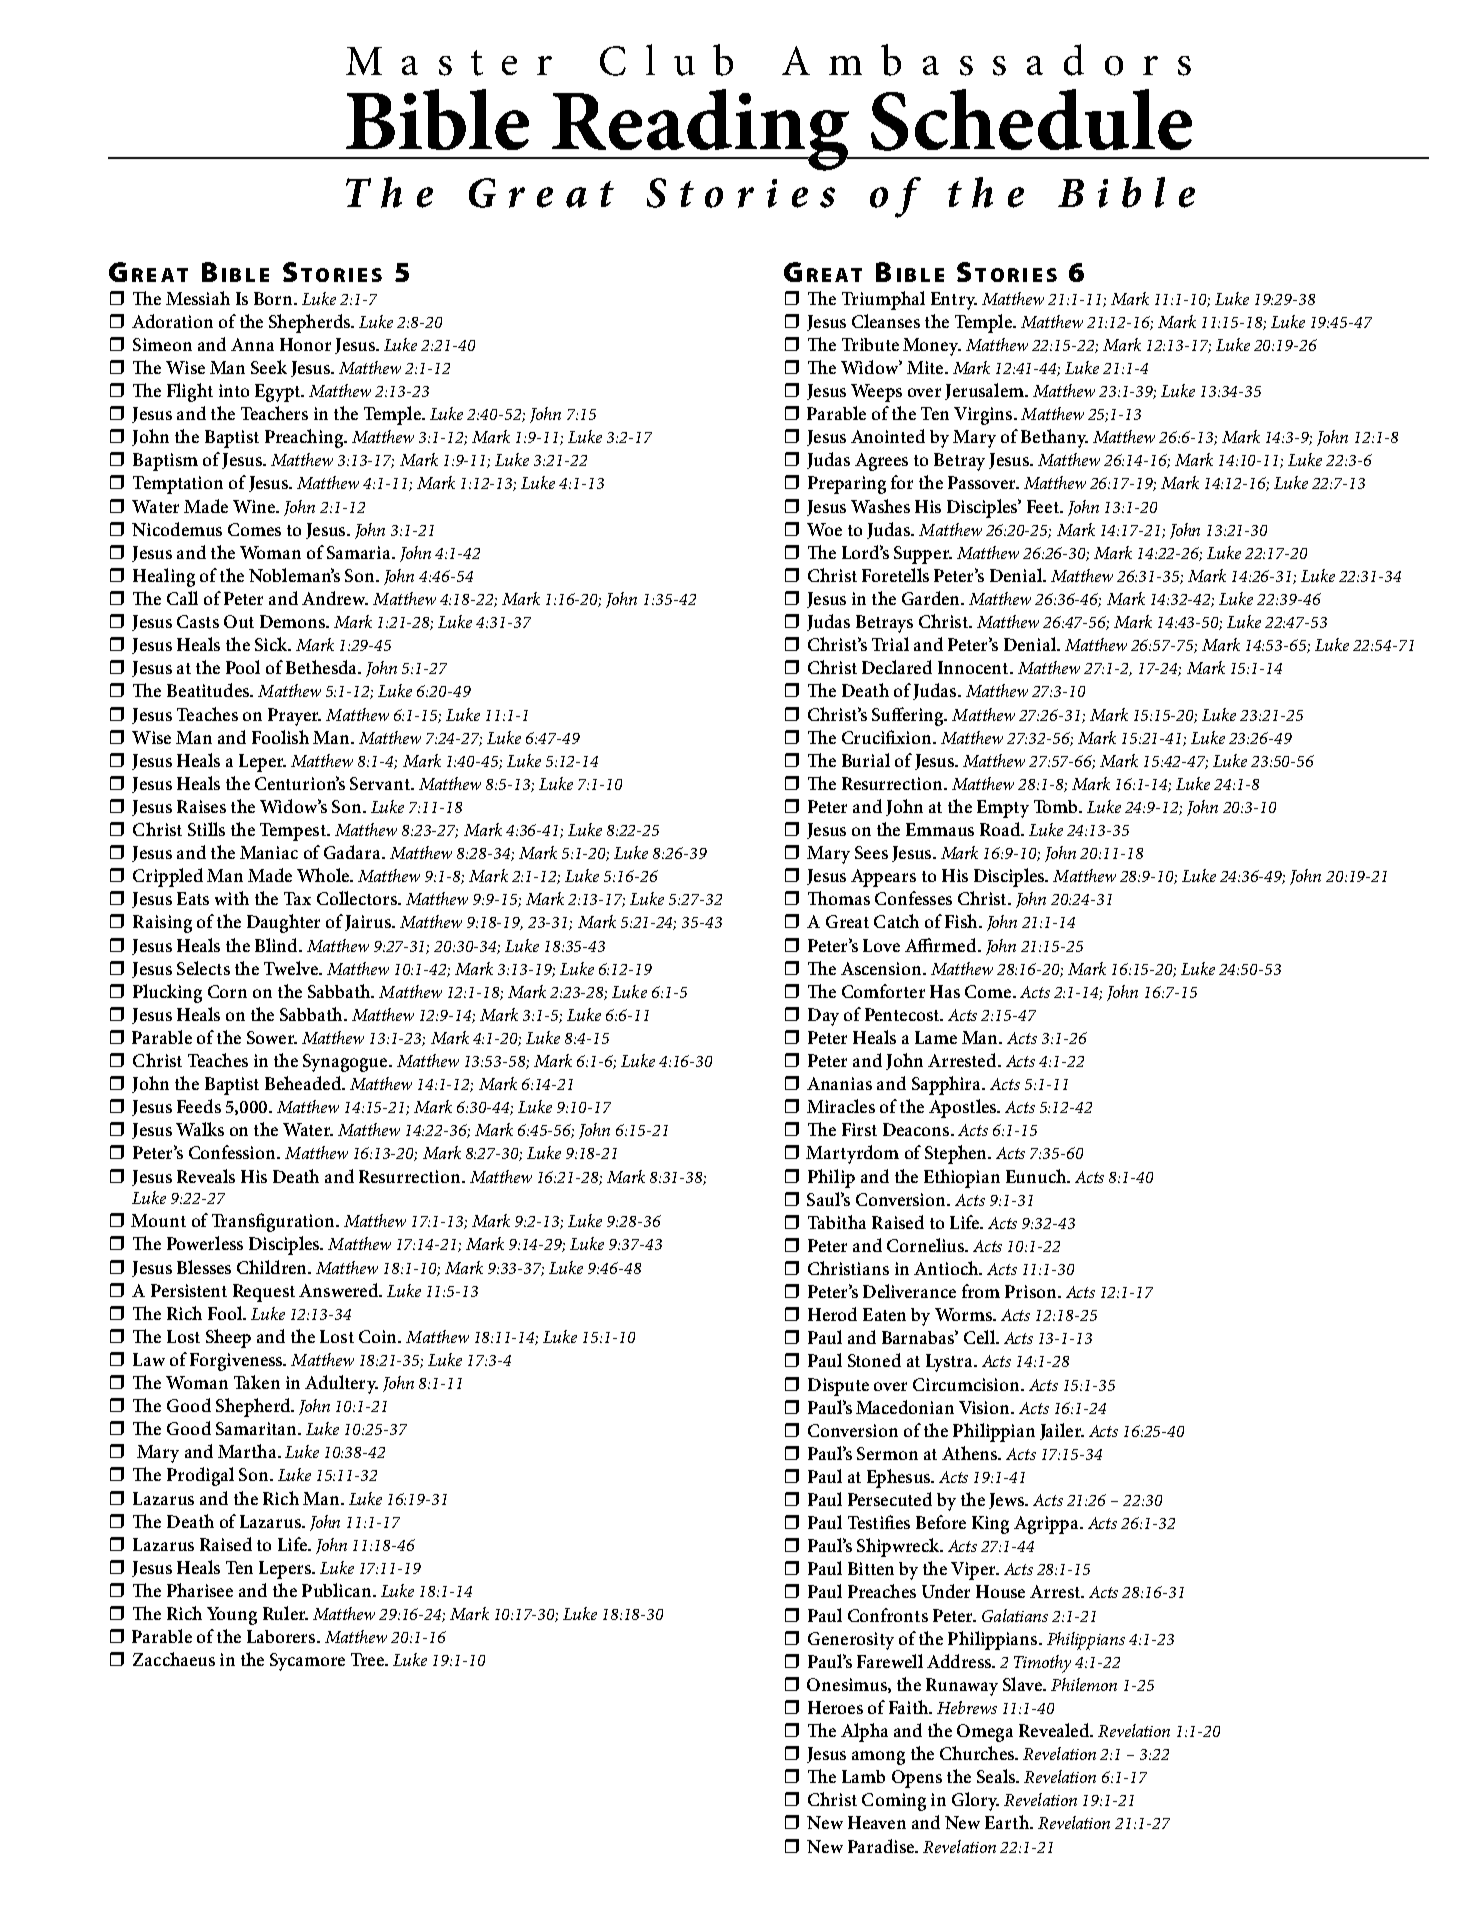 The width and height of the image is (1472, 1906). Describe the element at coordinates (292, 968) in the image. I see `Twelve` at that location.
